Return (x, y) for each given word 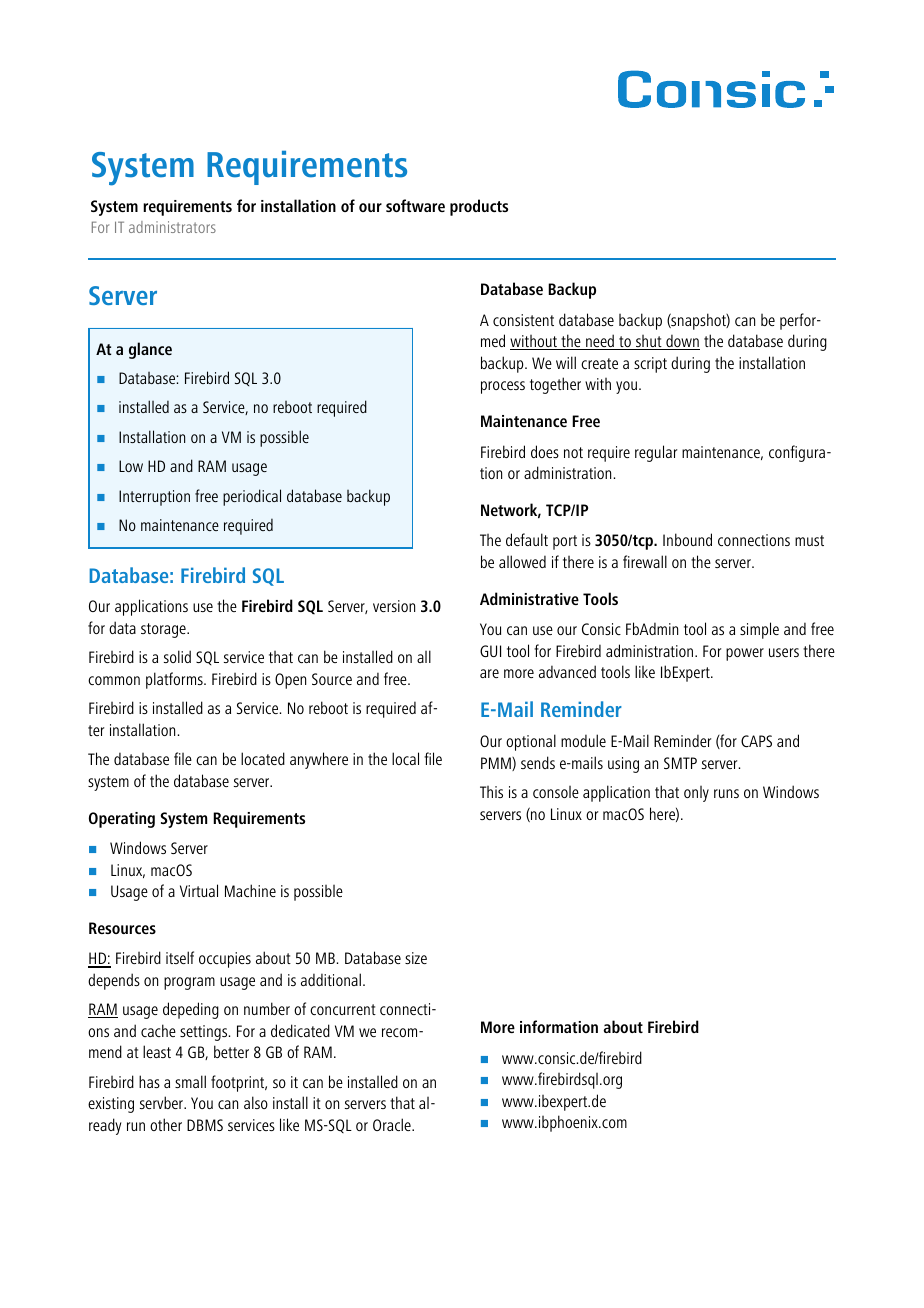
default (527, 539)
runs (726, 793)
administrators (172, 227)
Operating (122, 820)
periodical (252, 497)
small (190, 1081)
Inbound (687, 539)
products (479, 207)
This (491, 792)
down (682, 342)
